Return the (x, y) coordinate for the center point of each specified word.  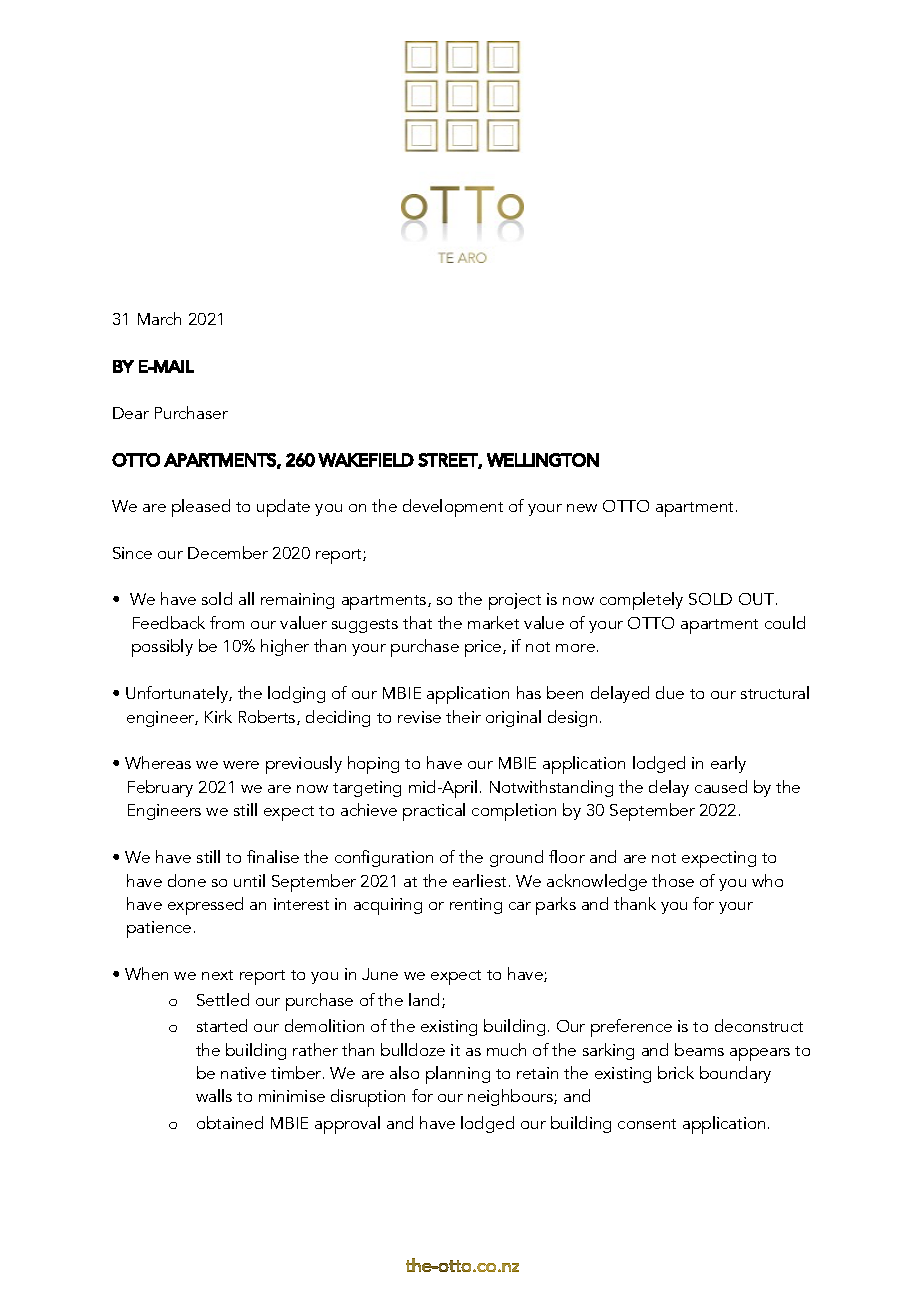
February (160, 788)
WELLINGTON (543, 460)
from (227, 622)
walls (214, 1095)
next (217, 975)
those (673, 880)
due (670, 692)
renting (476, 906)
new (582, 508)
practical (434, 812)
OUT (756, 599)
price (484, 648)
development (453, 508)
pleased (201, 508)
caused (721, 786)
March (159, 318)
